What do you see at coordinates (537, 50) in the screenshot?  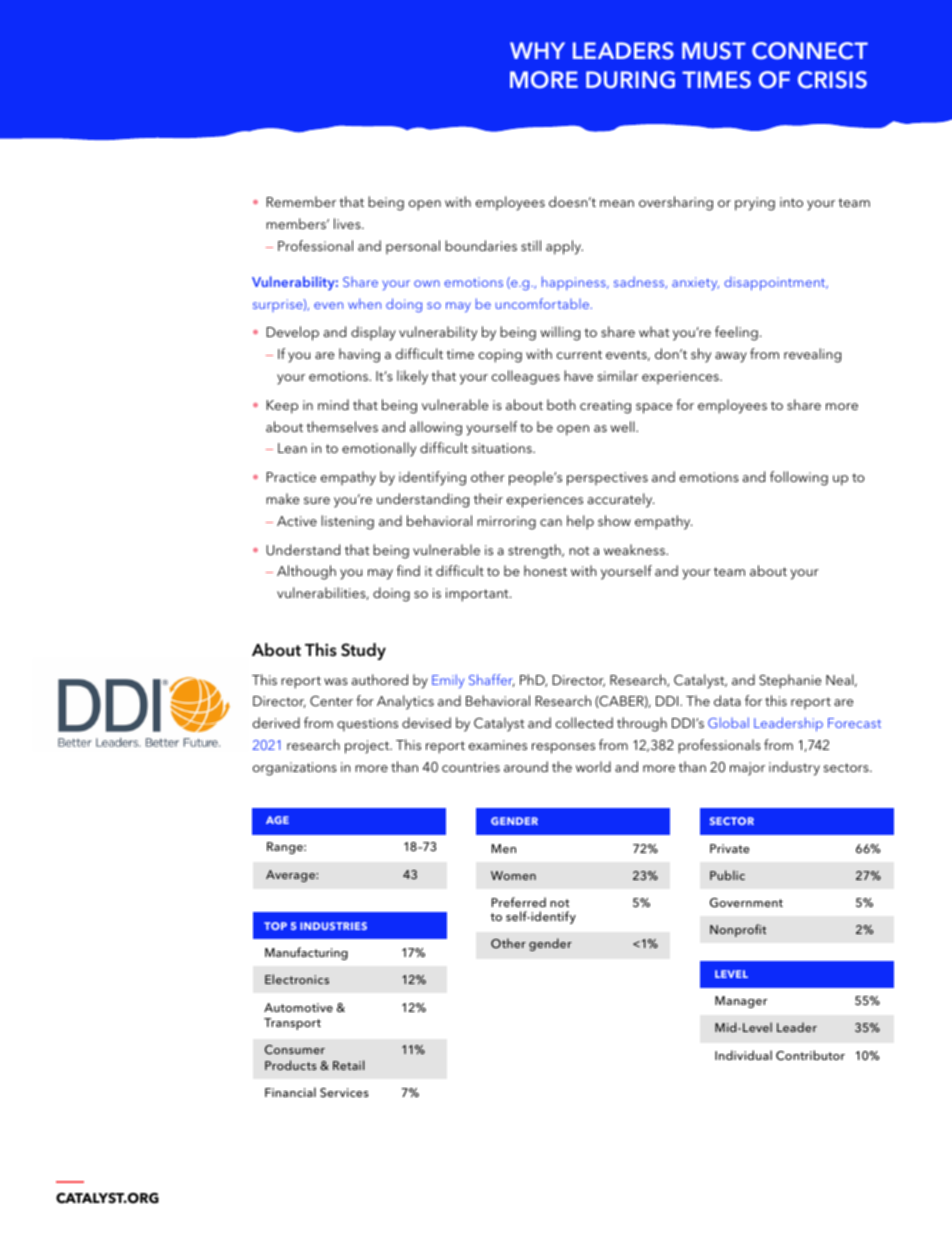 I see `WHY` at bounding box center [537, 50].
